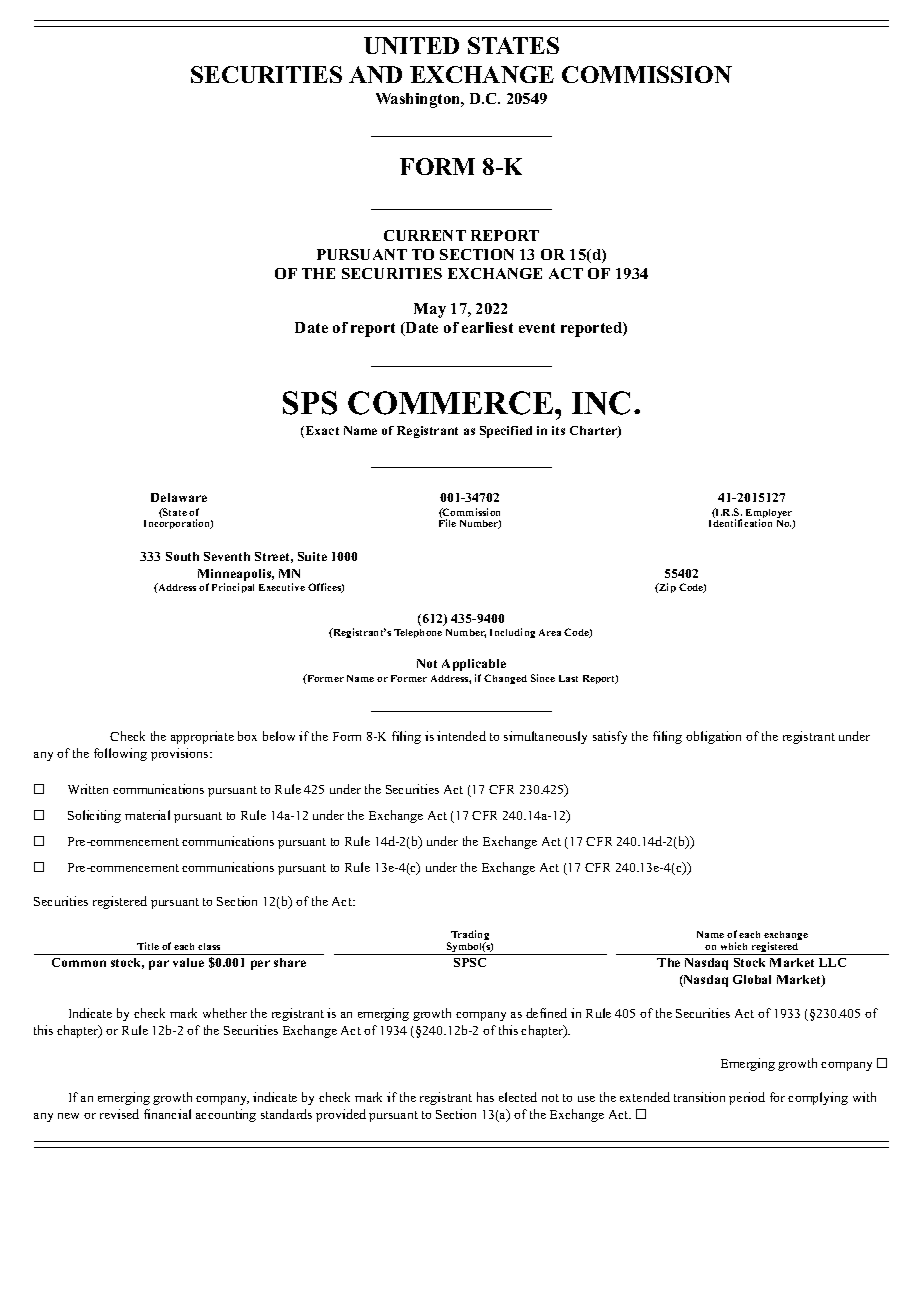 The image size is (924, 1308). What do you see at coordinates (411, 45) in the page?
I see `UNITED` at bounding box center [411, 45].
